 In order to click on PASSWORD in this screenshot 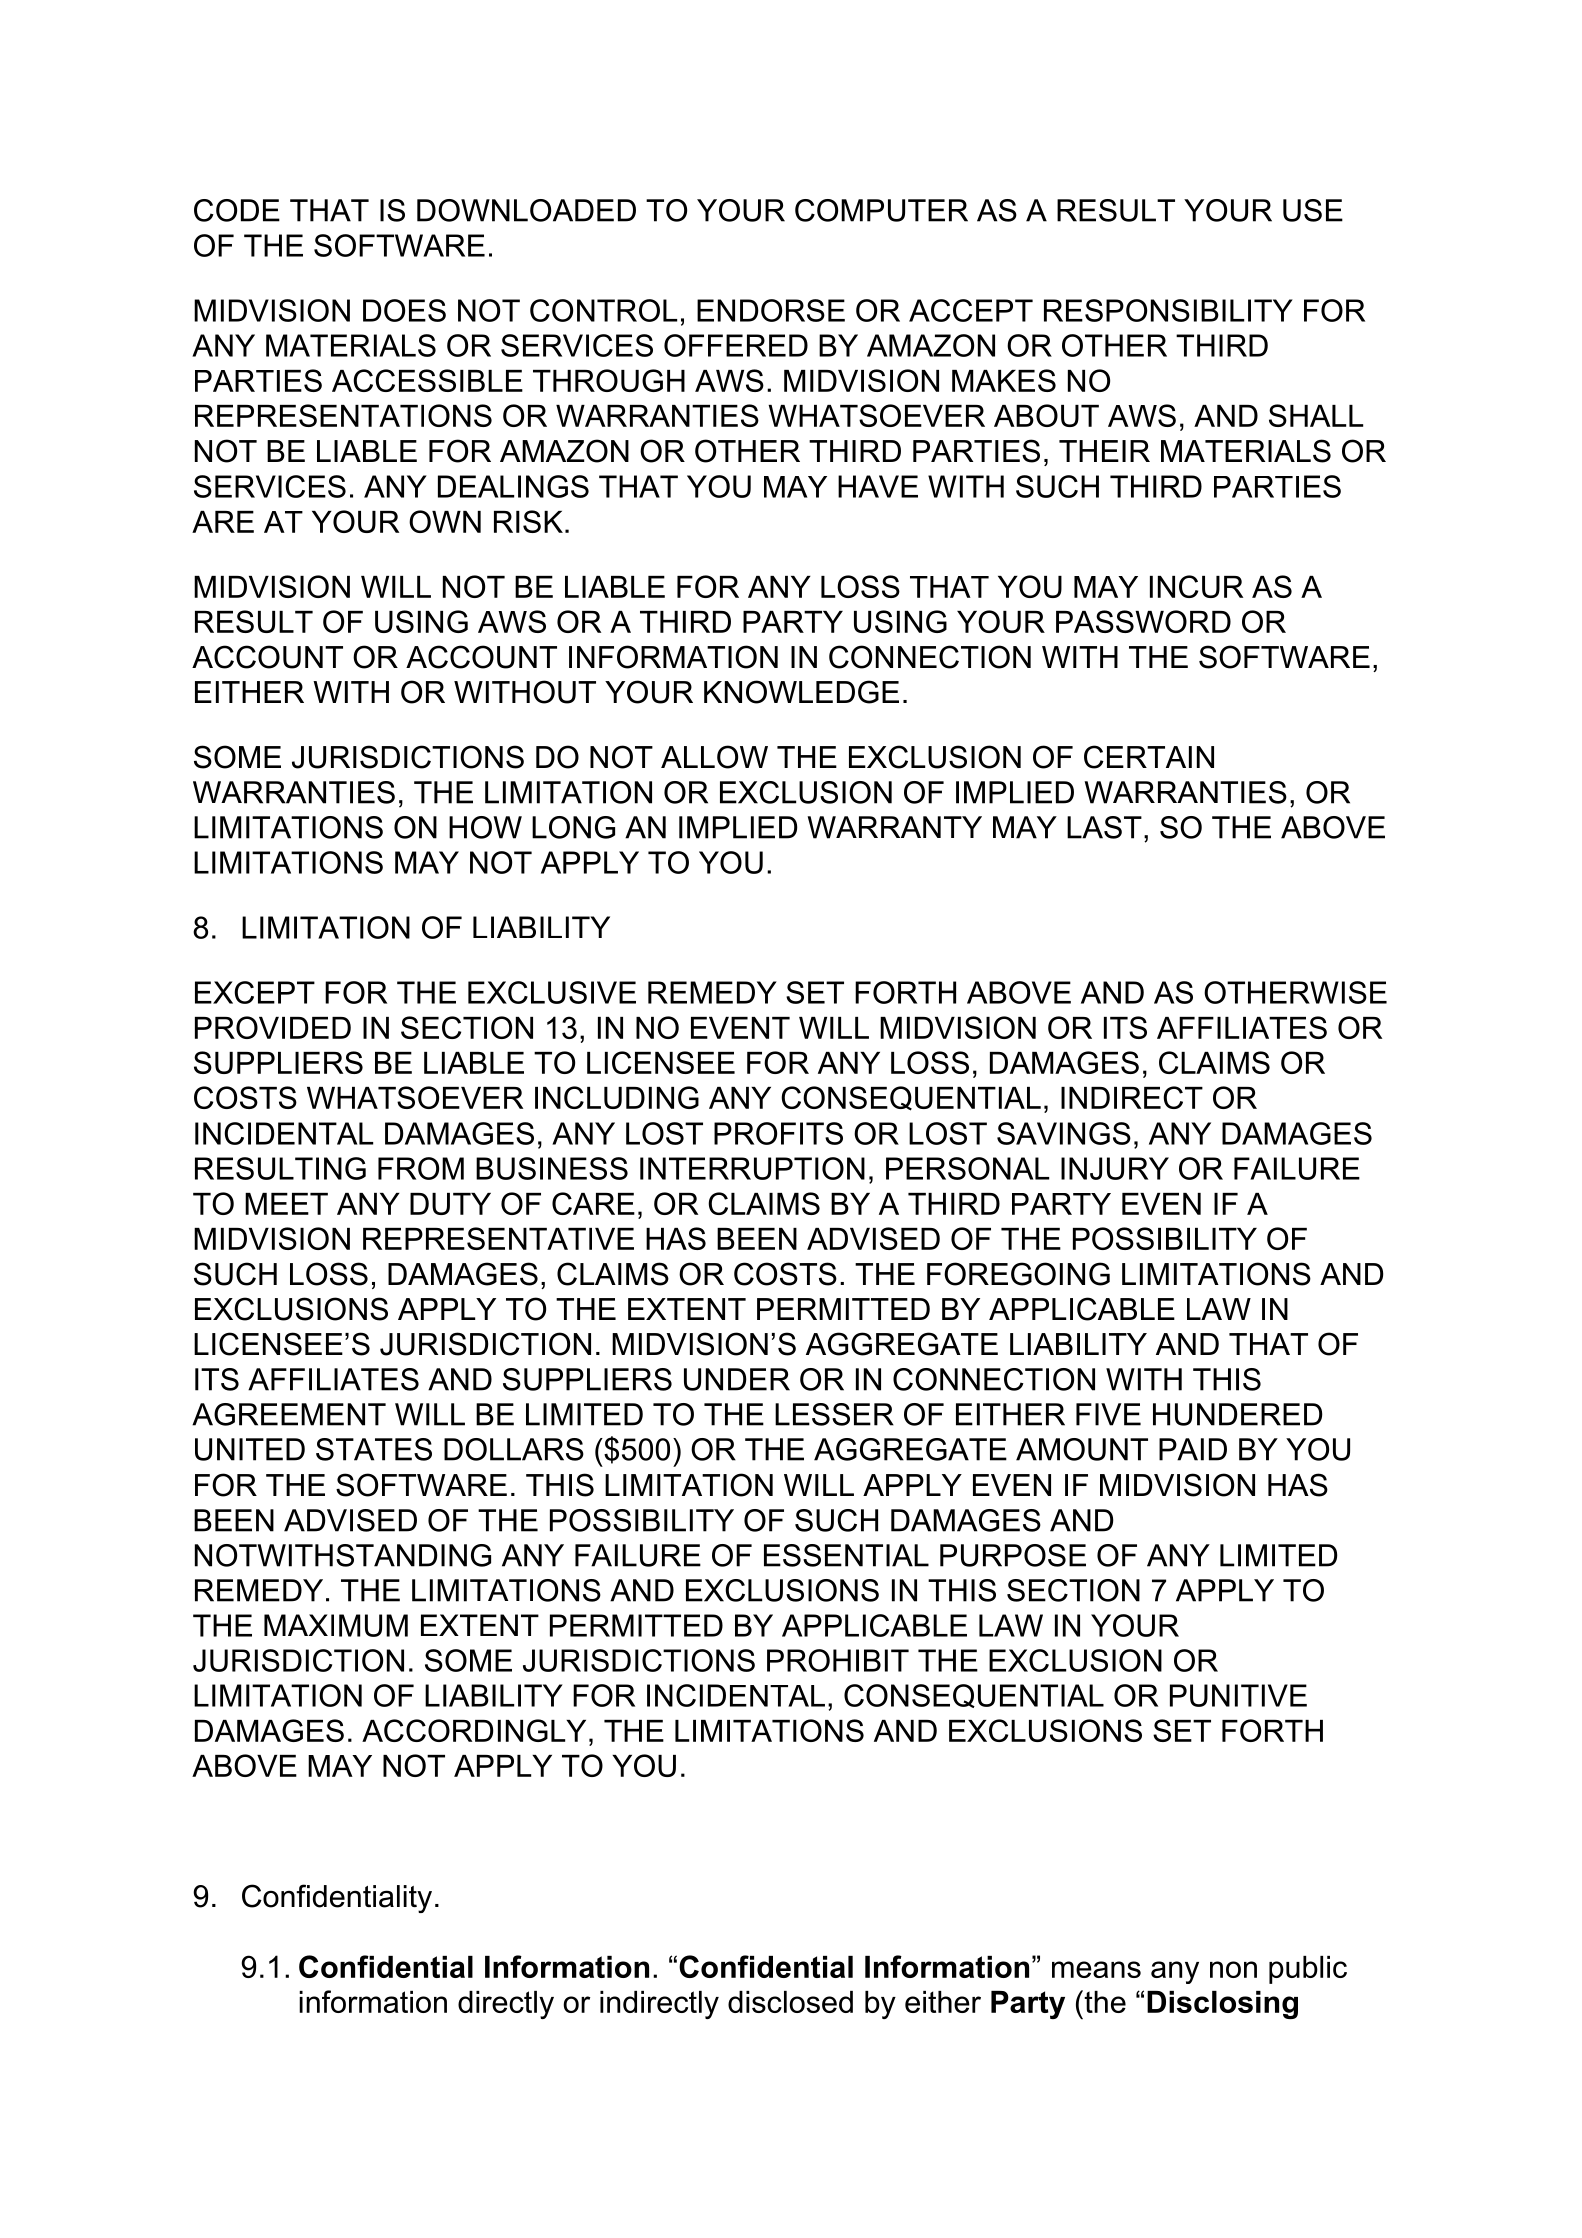, I will do `click(1143, 621)`.
